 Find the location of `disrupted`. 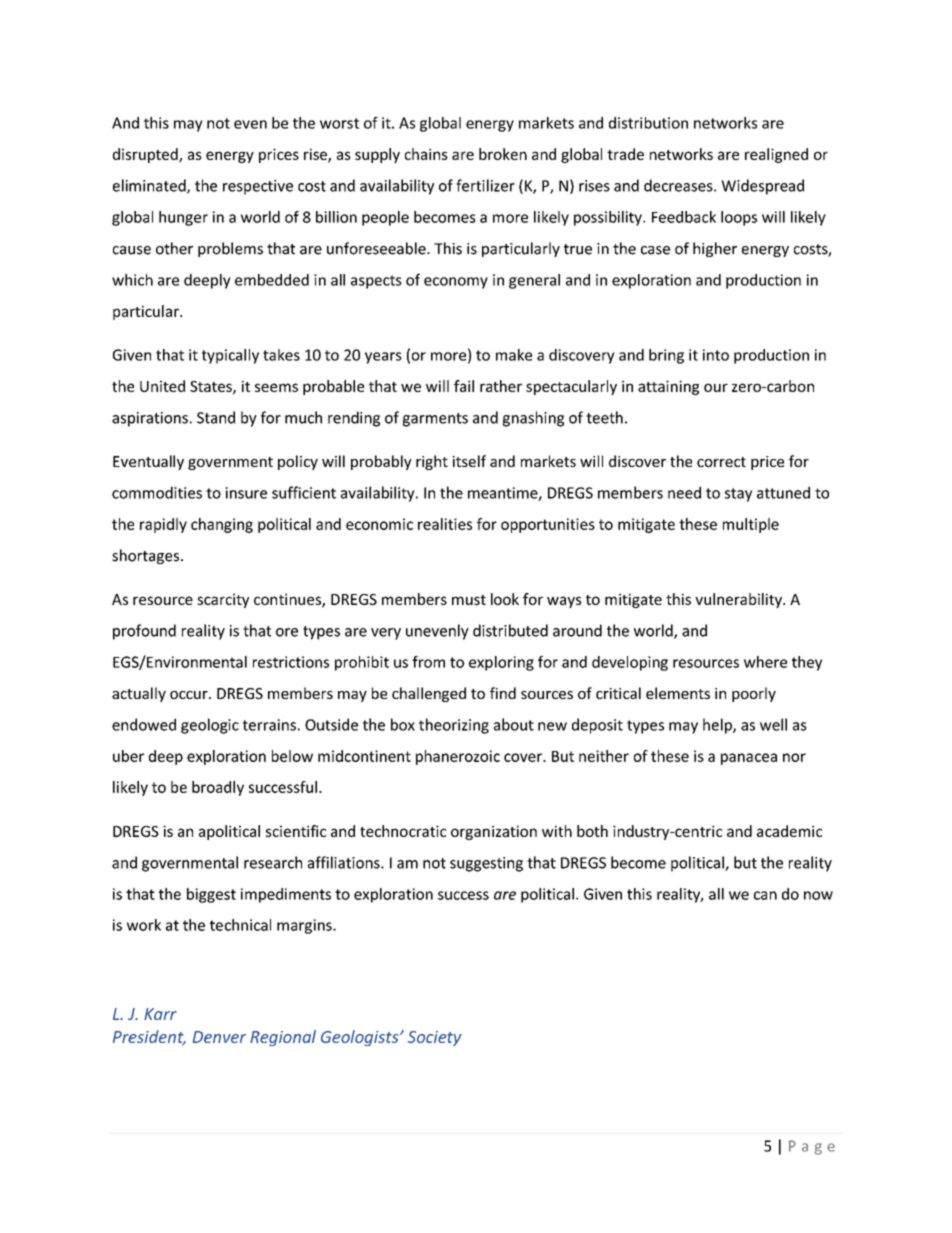

disrupted is located at coordinates (146, 155).
